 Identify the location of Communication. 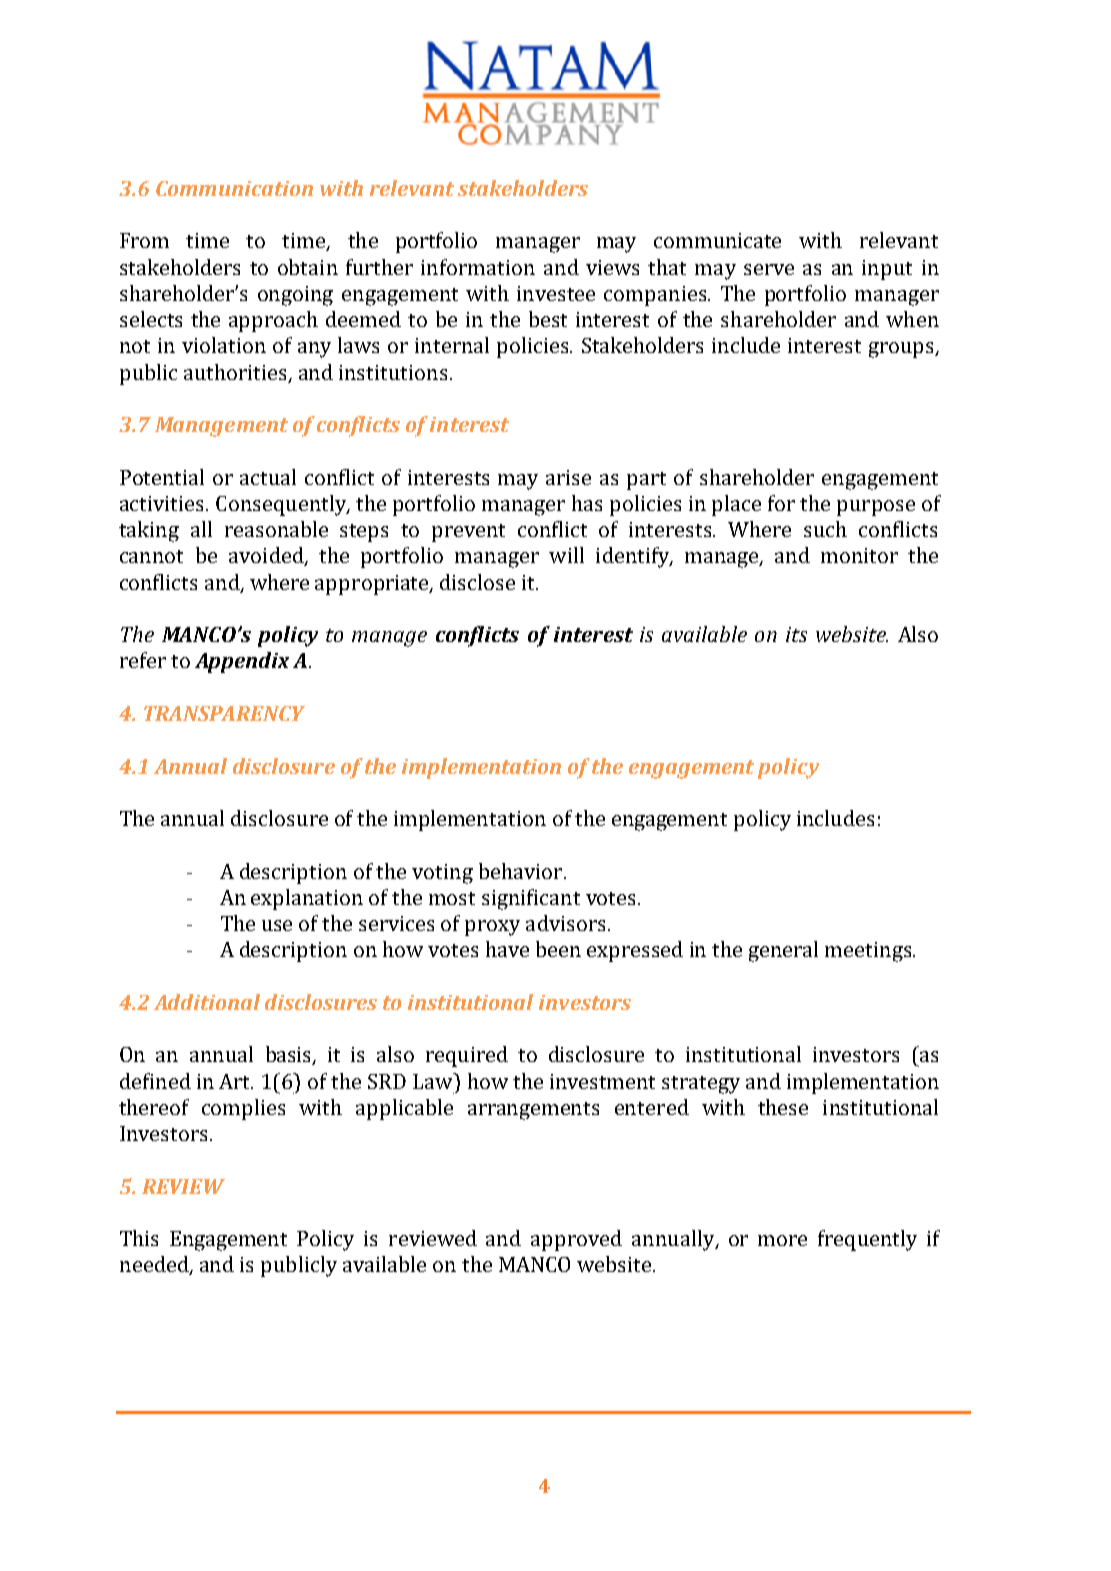
(234, 188).
